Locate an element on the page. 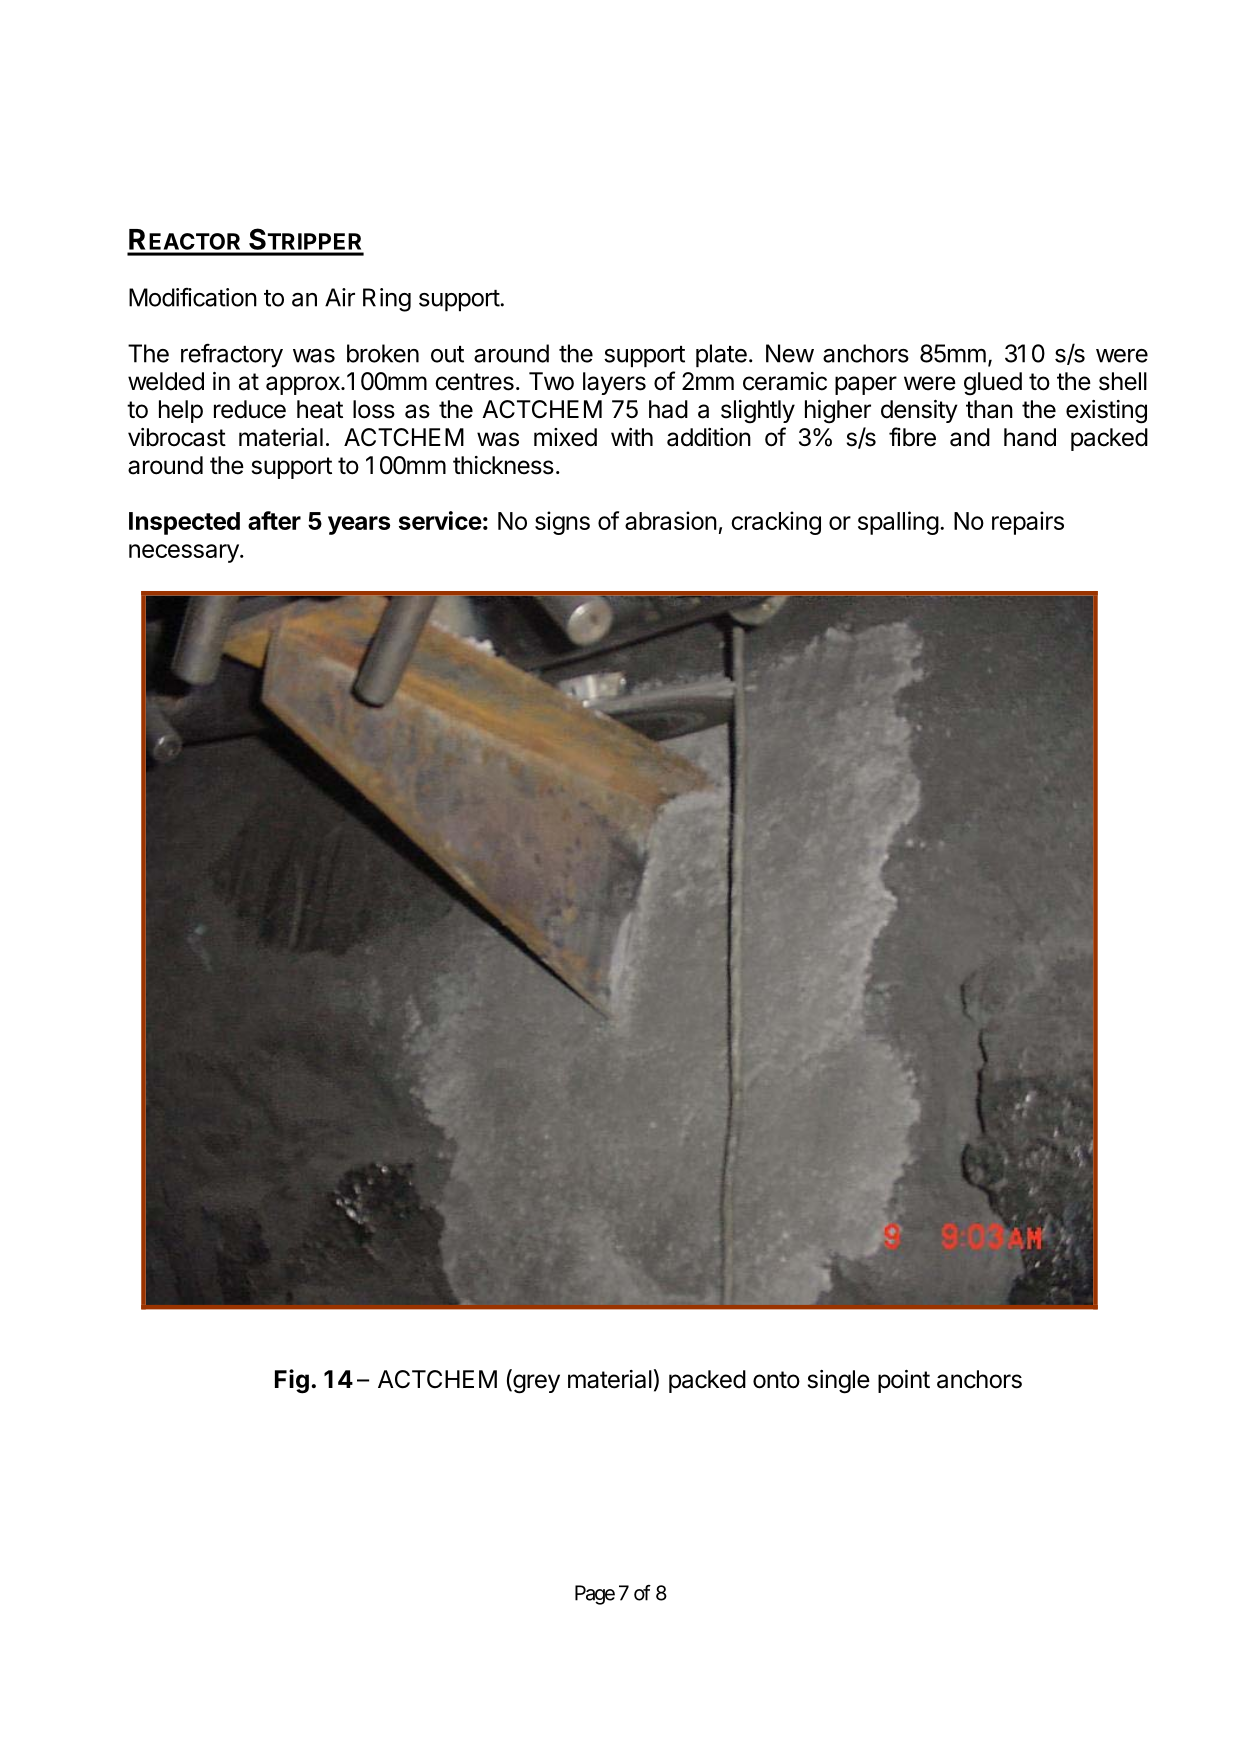  signs is located at coordinates (562, 523).
